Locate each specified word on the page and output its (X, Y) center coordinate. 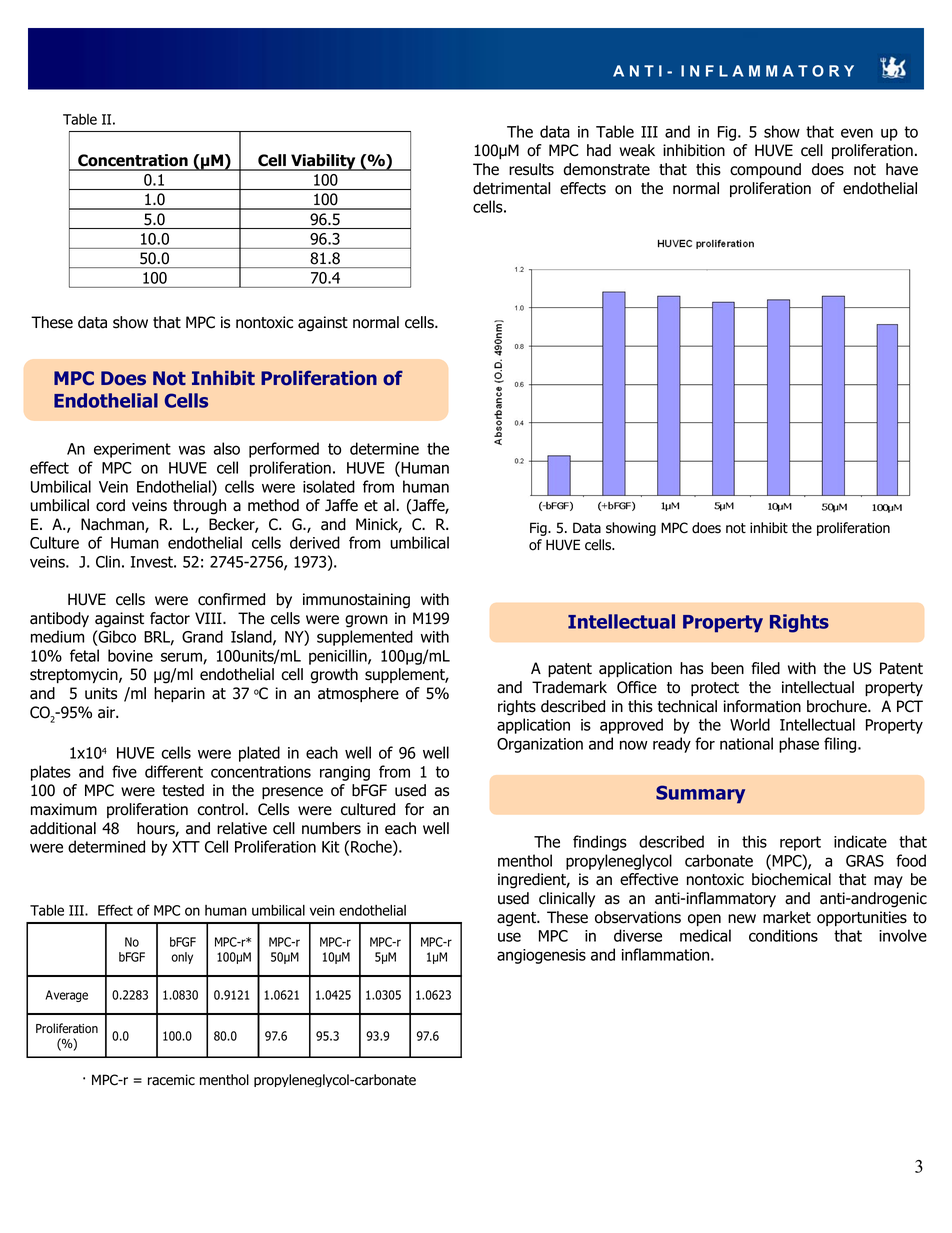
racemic (171, 1080)
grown (366, 621)
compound (765, 170)
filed (765, 668)
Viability (323, 162)
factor (170, 618)
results (531, 169)
